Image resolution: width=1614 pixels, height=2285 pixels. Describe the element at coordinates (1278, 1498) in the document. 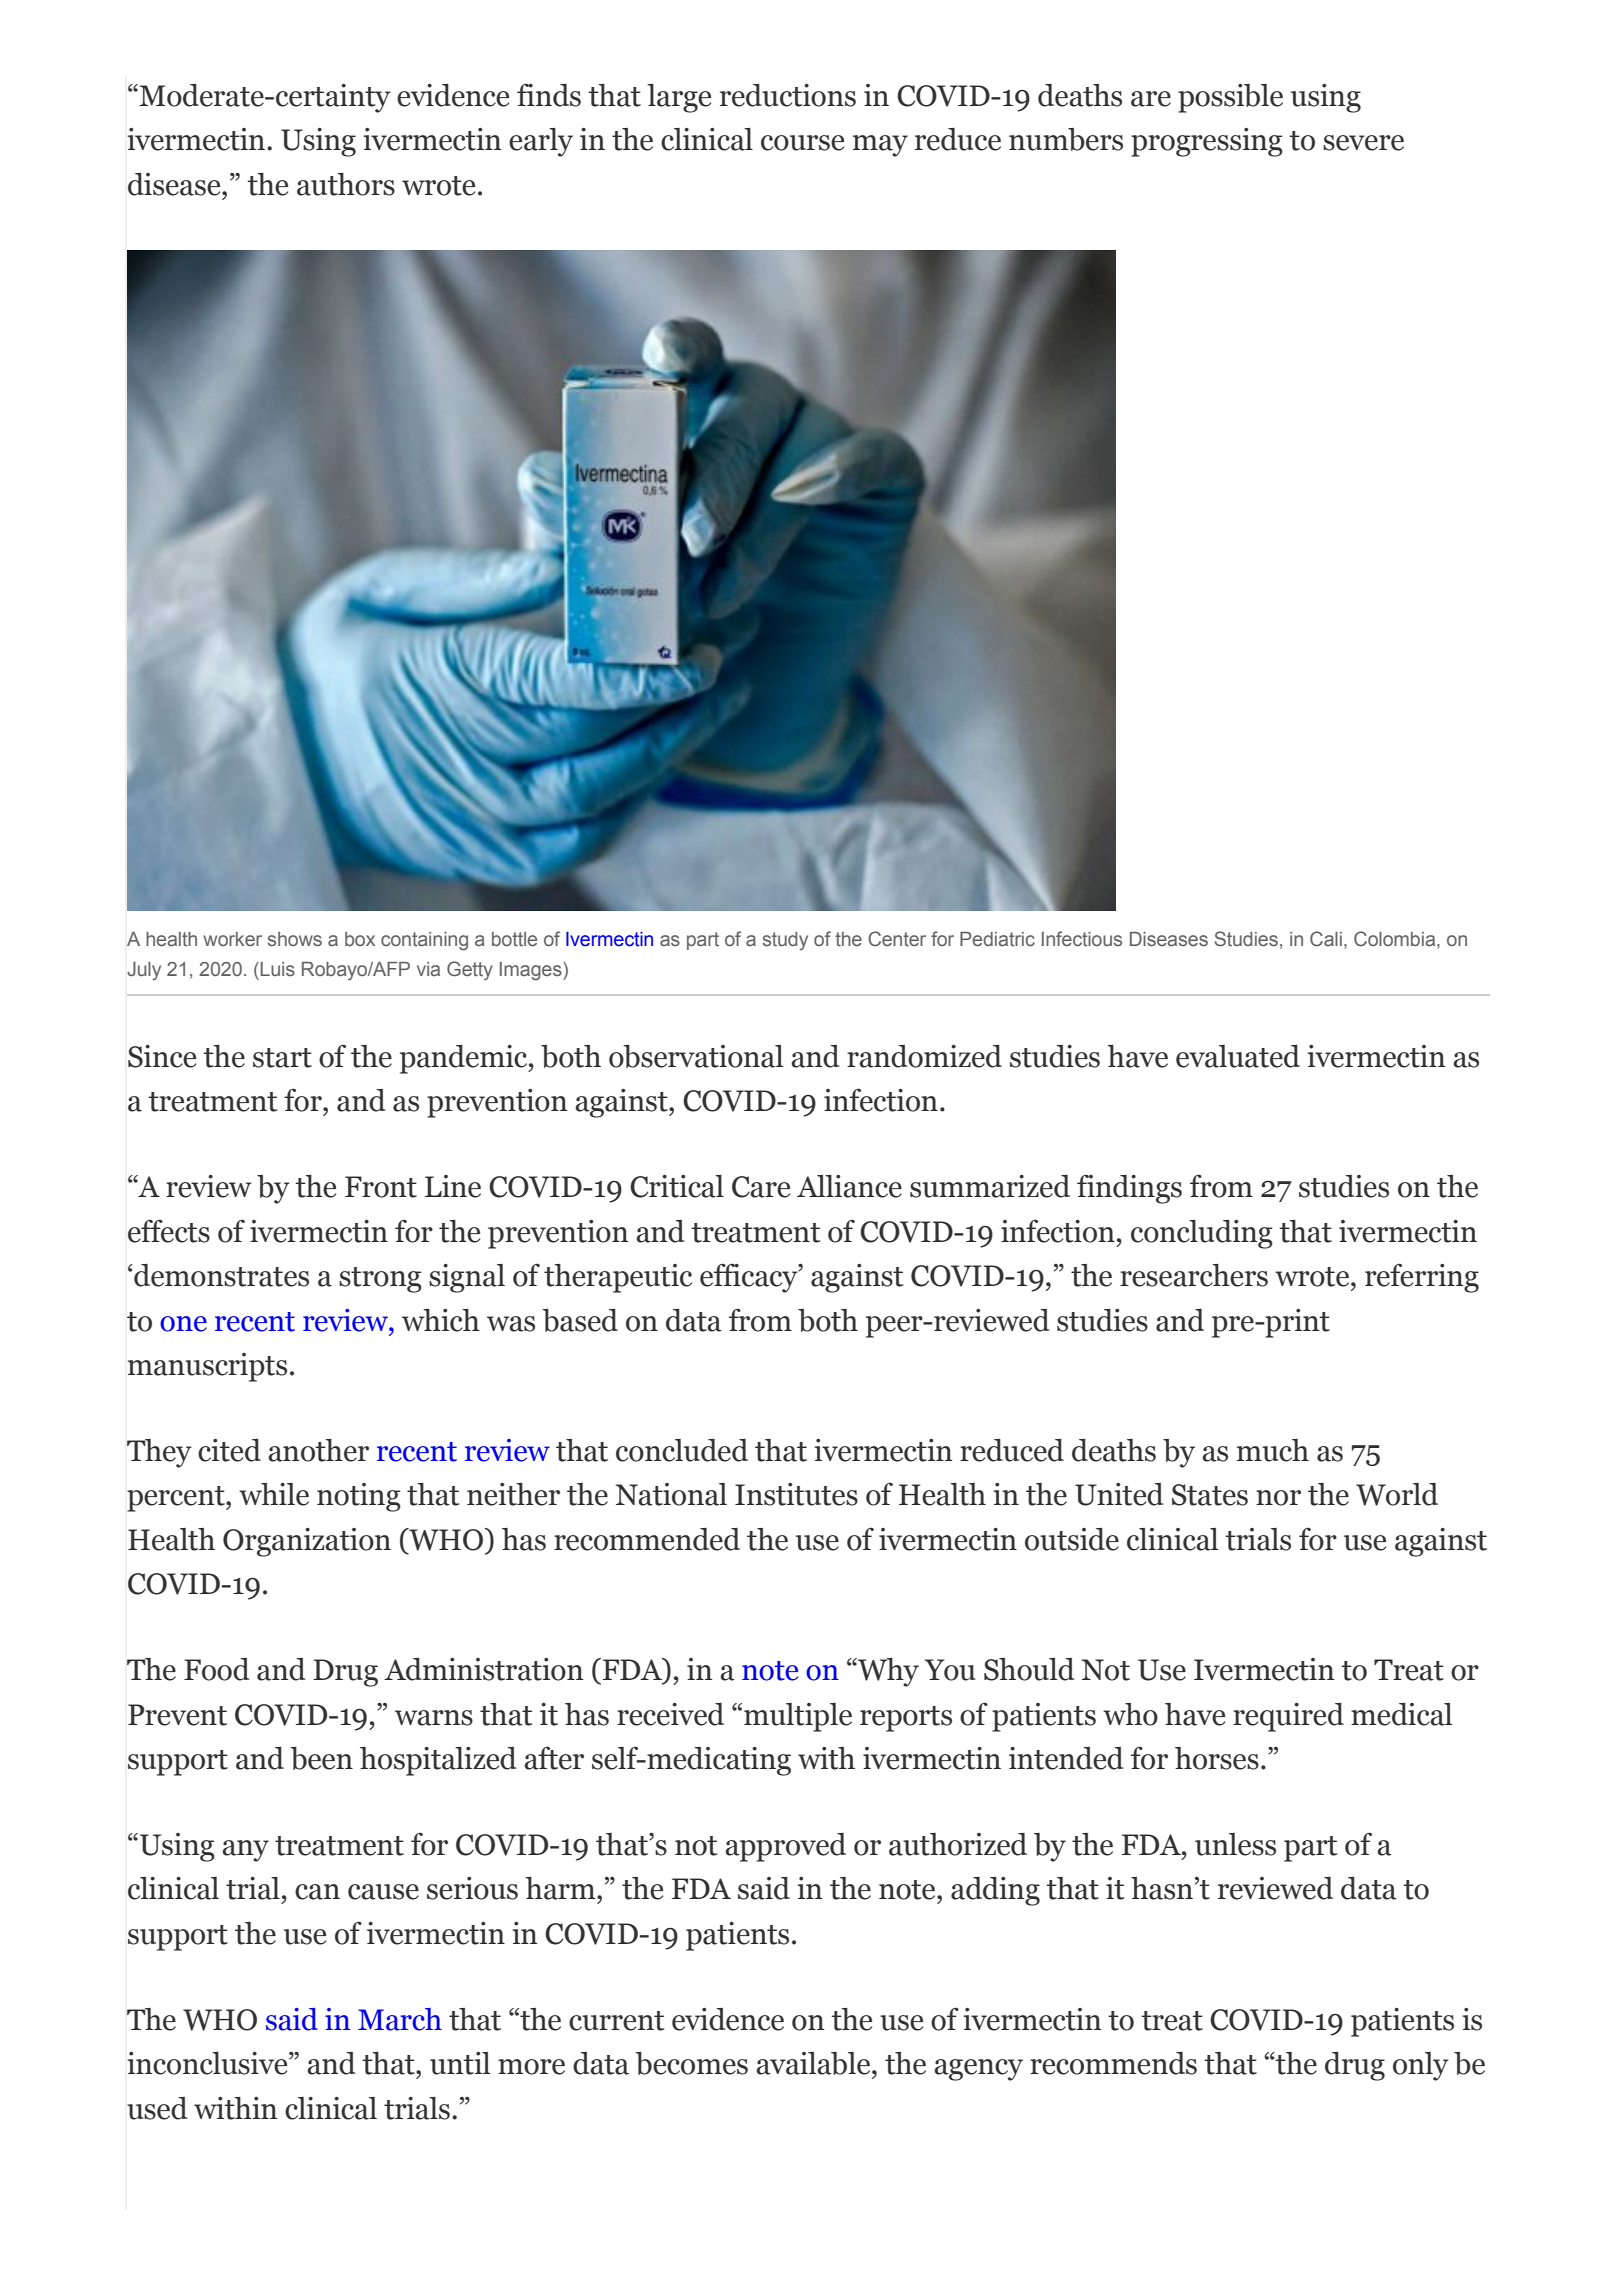

I see `nor` at that location.
